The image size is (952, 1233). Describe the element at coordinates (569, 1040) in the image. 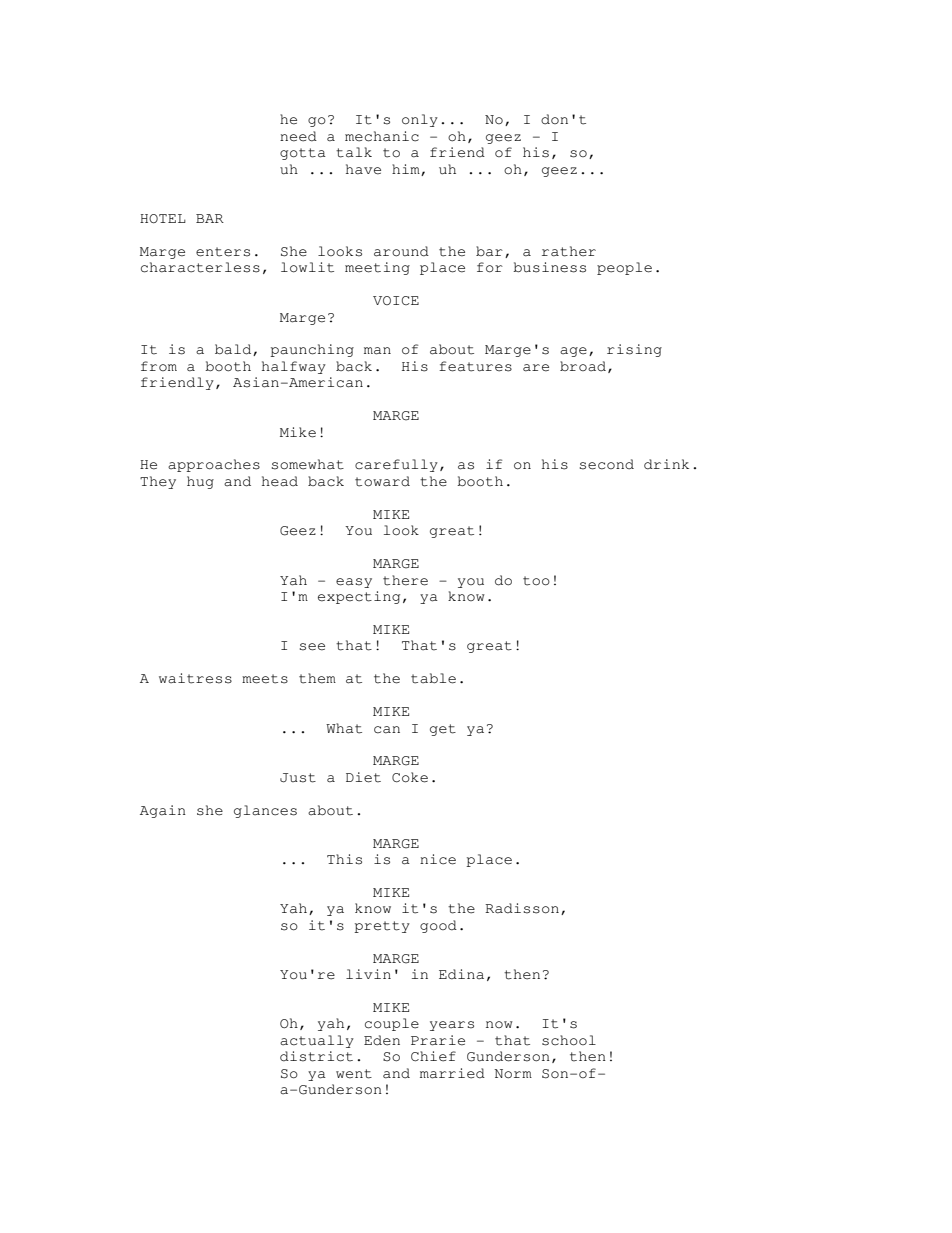

I see `school` at that location.
